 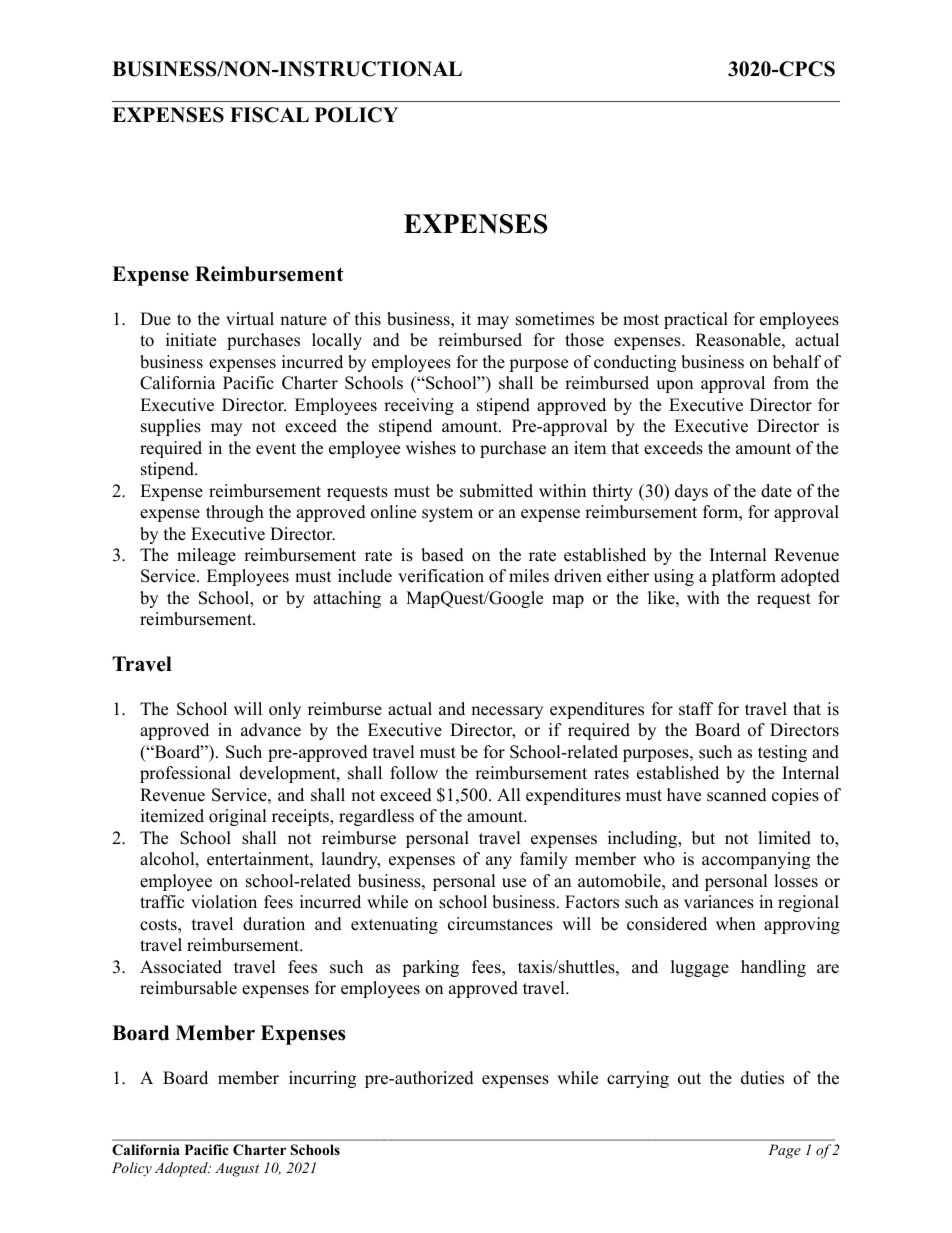 I want to click on August, so click(x=237, y=1169).
